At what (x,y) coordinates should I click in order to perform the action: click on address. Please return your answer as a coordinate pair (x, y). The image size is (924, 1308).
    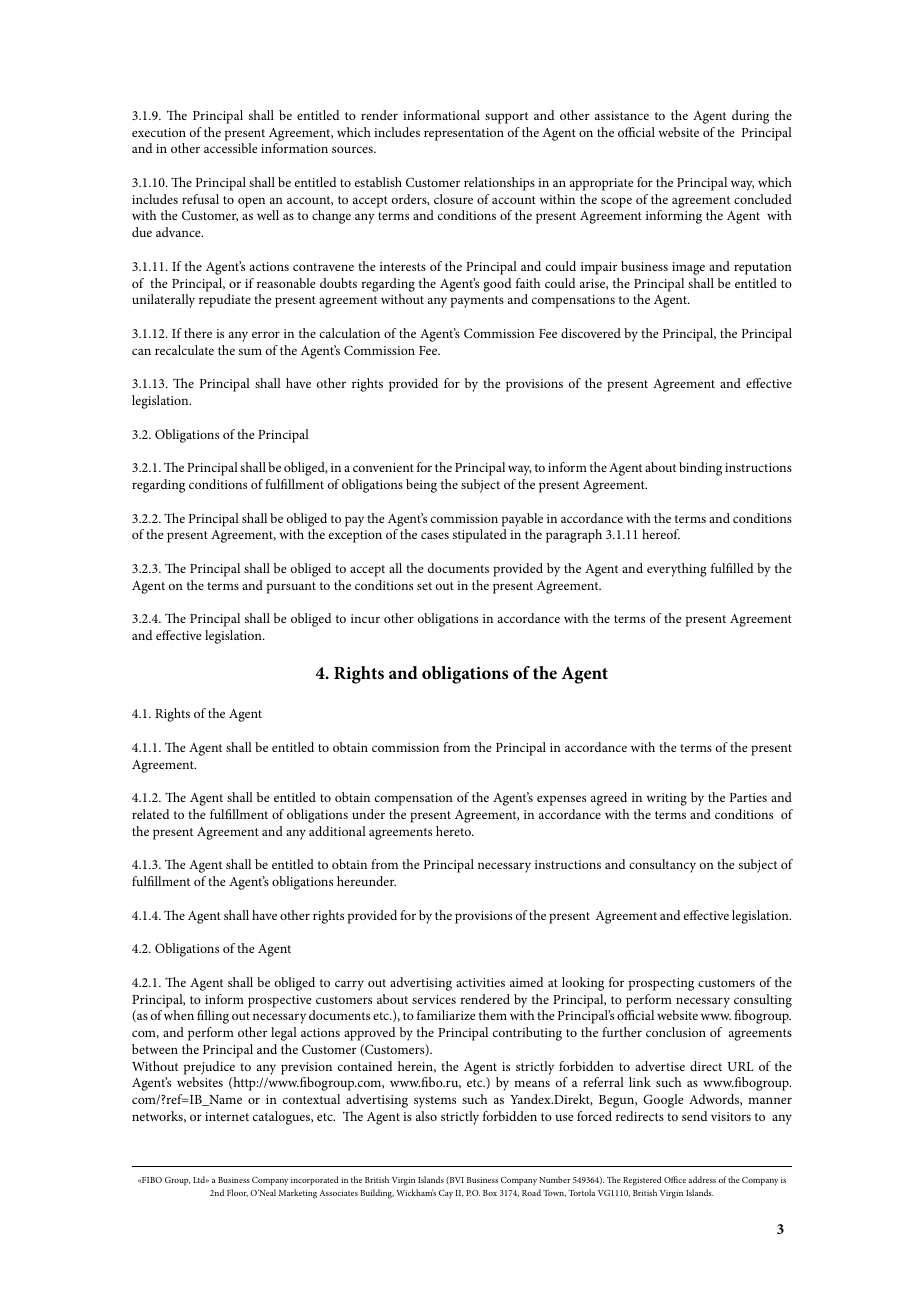
    Looking at the image, I should click on (702, 1179).
